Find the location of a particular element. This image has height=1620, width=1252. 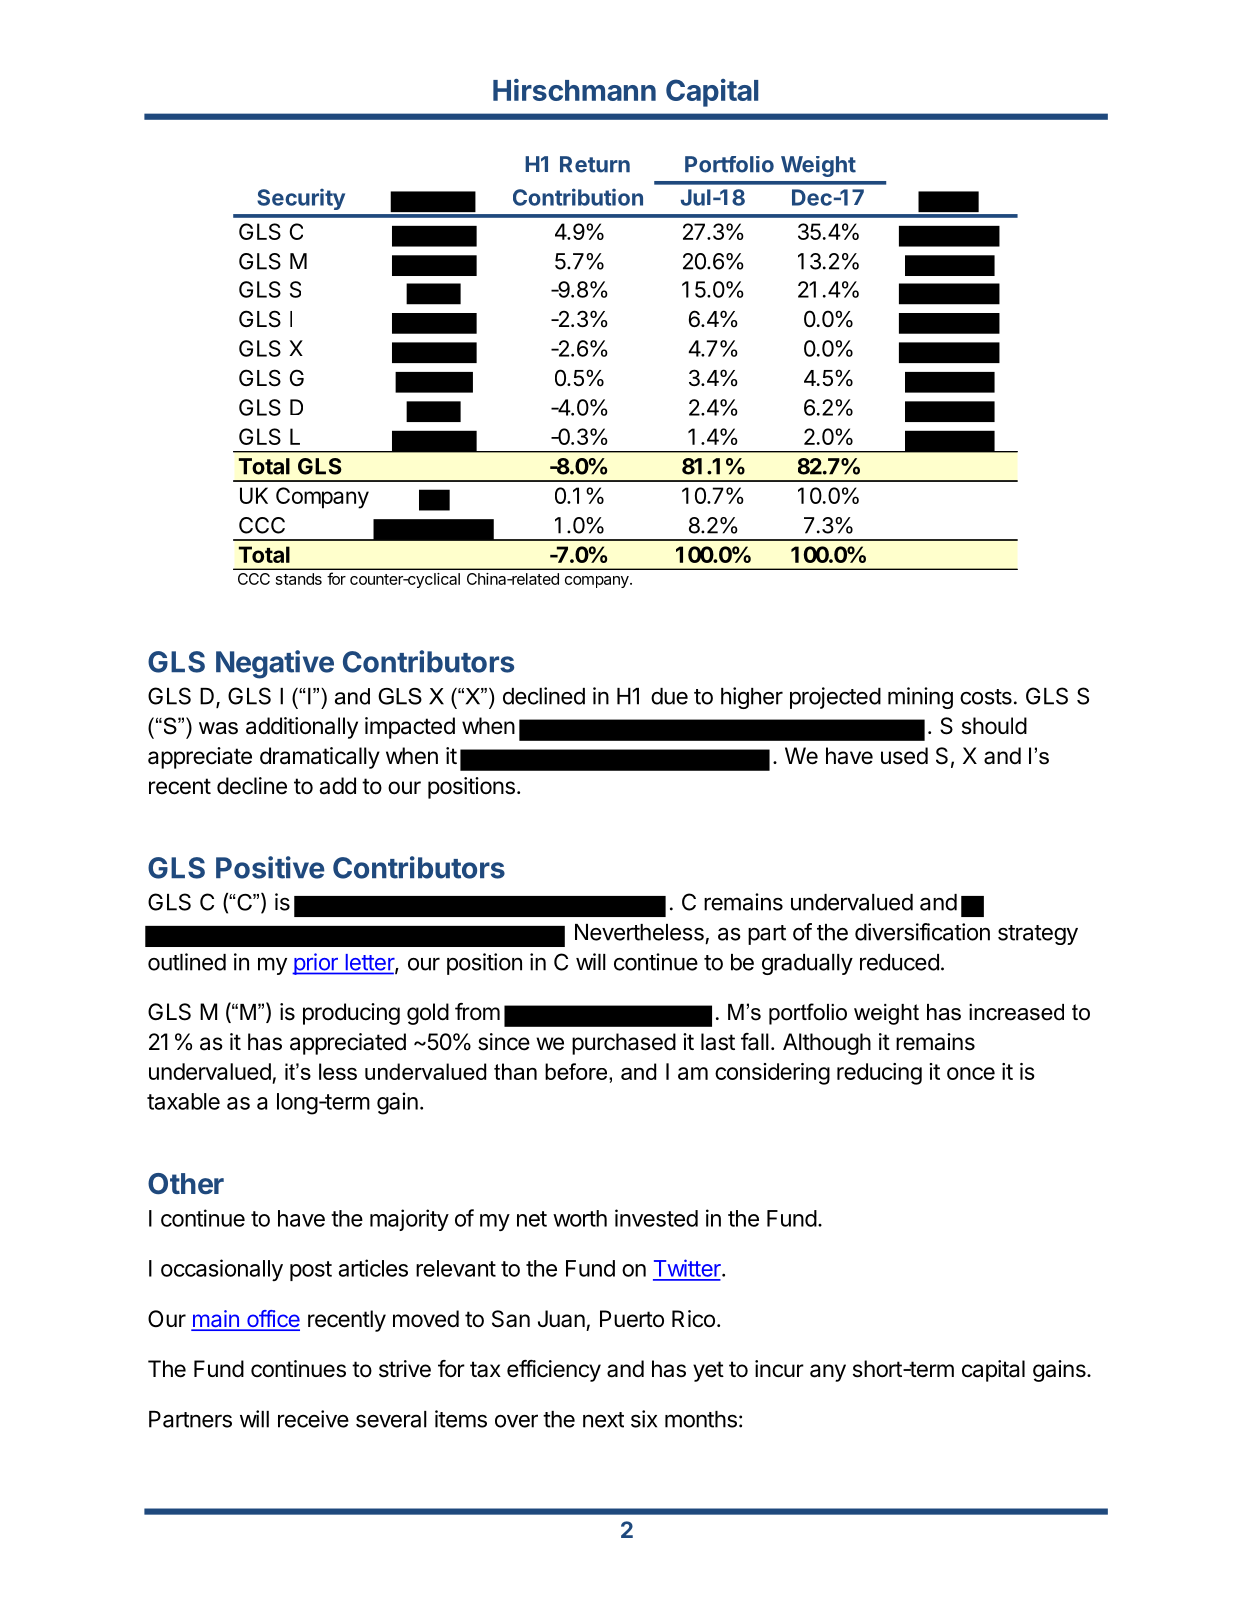

stands is located at coordinates (299, 579).
